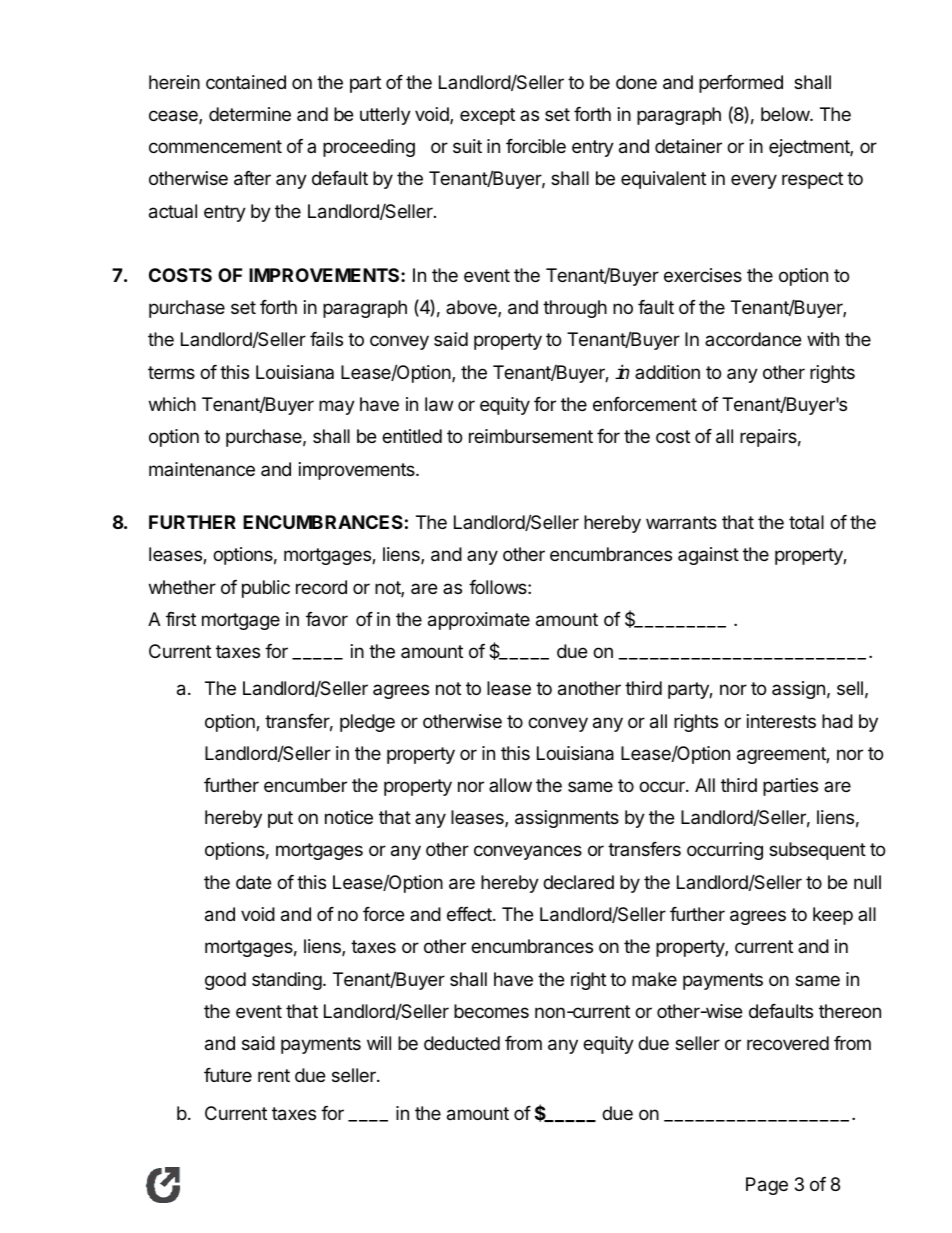 Image resolution: width=952 pixels, height=1233 pixels. Describe the element at coordinates (510, 785) in the page. I see `allow` at that location.
